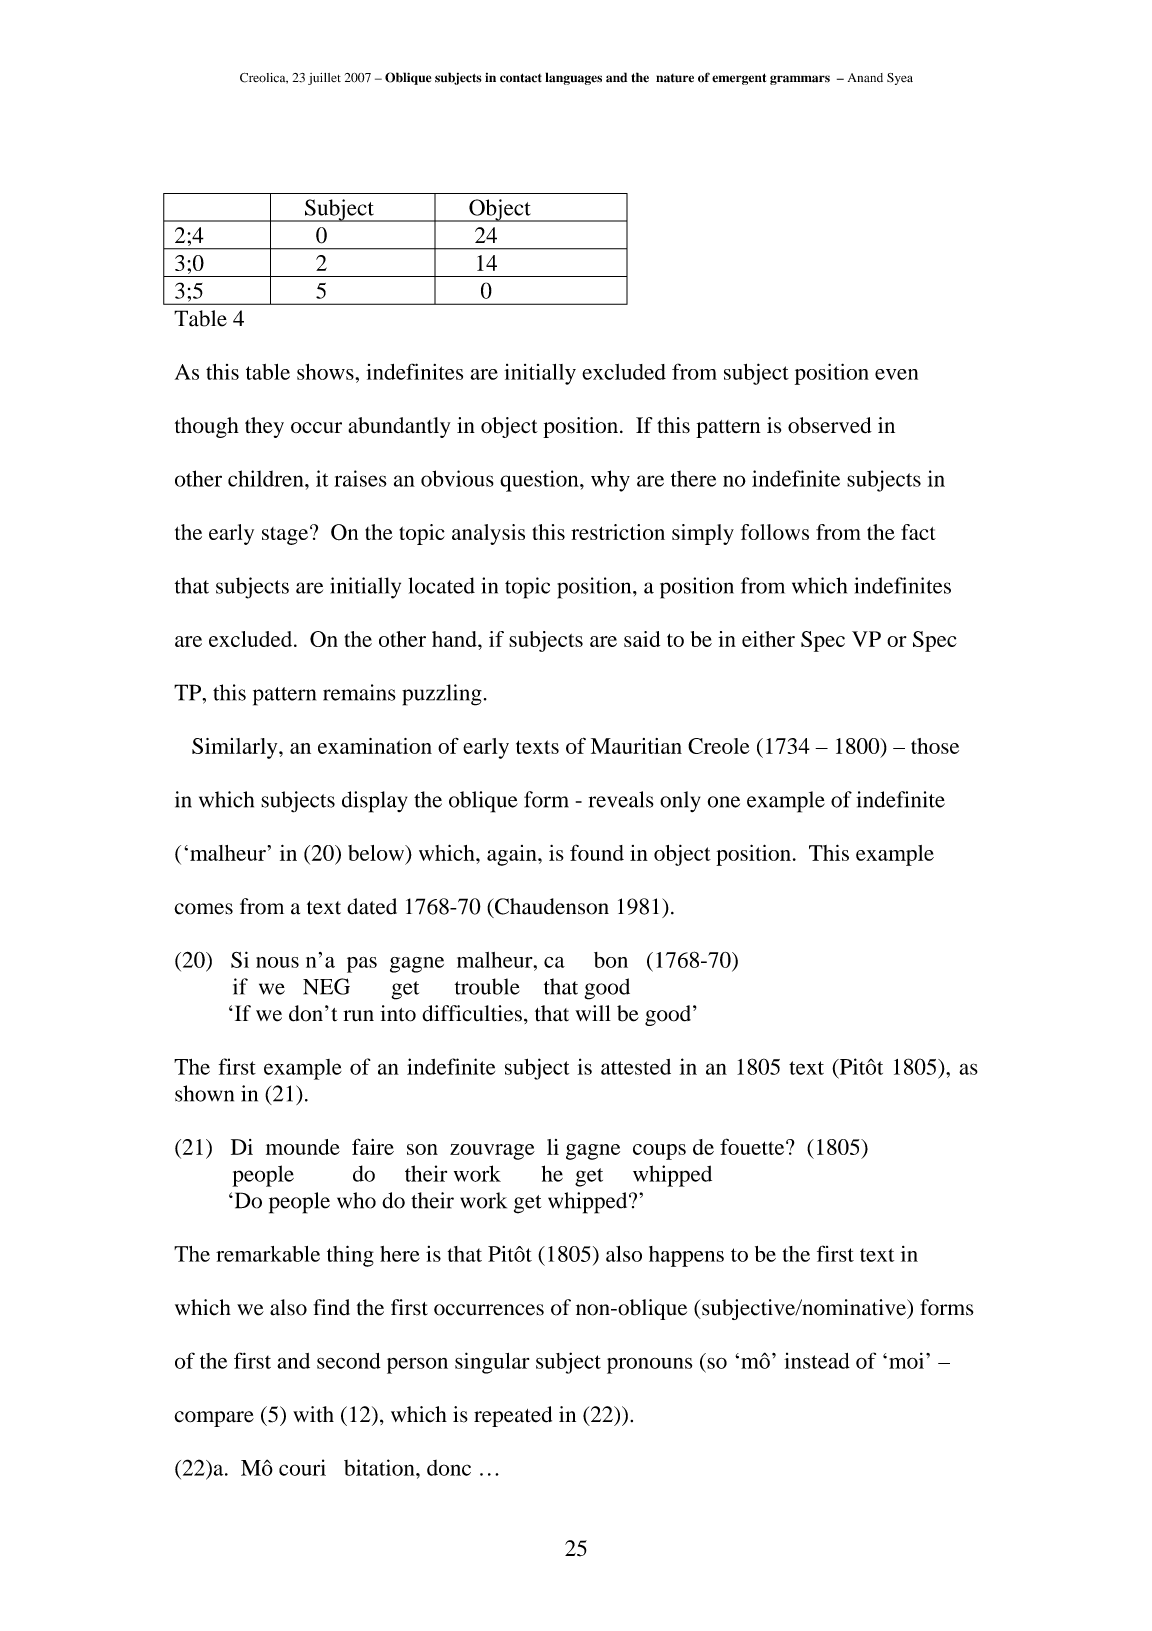  What do you see at coordinates (286, 535) in the screenshot?
I see `stage` at bounding box center [286, 535].
